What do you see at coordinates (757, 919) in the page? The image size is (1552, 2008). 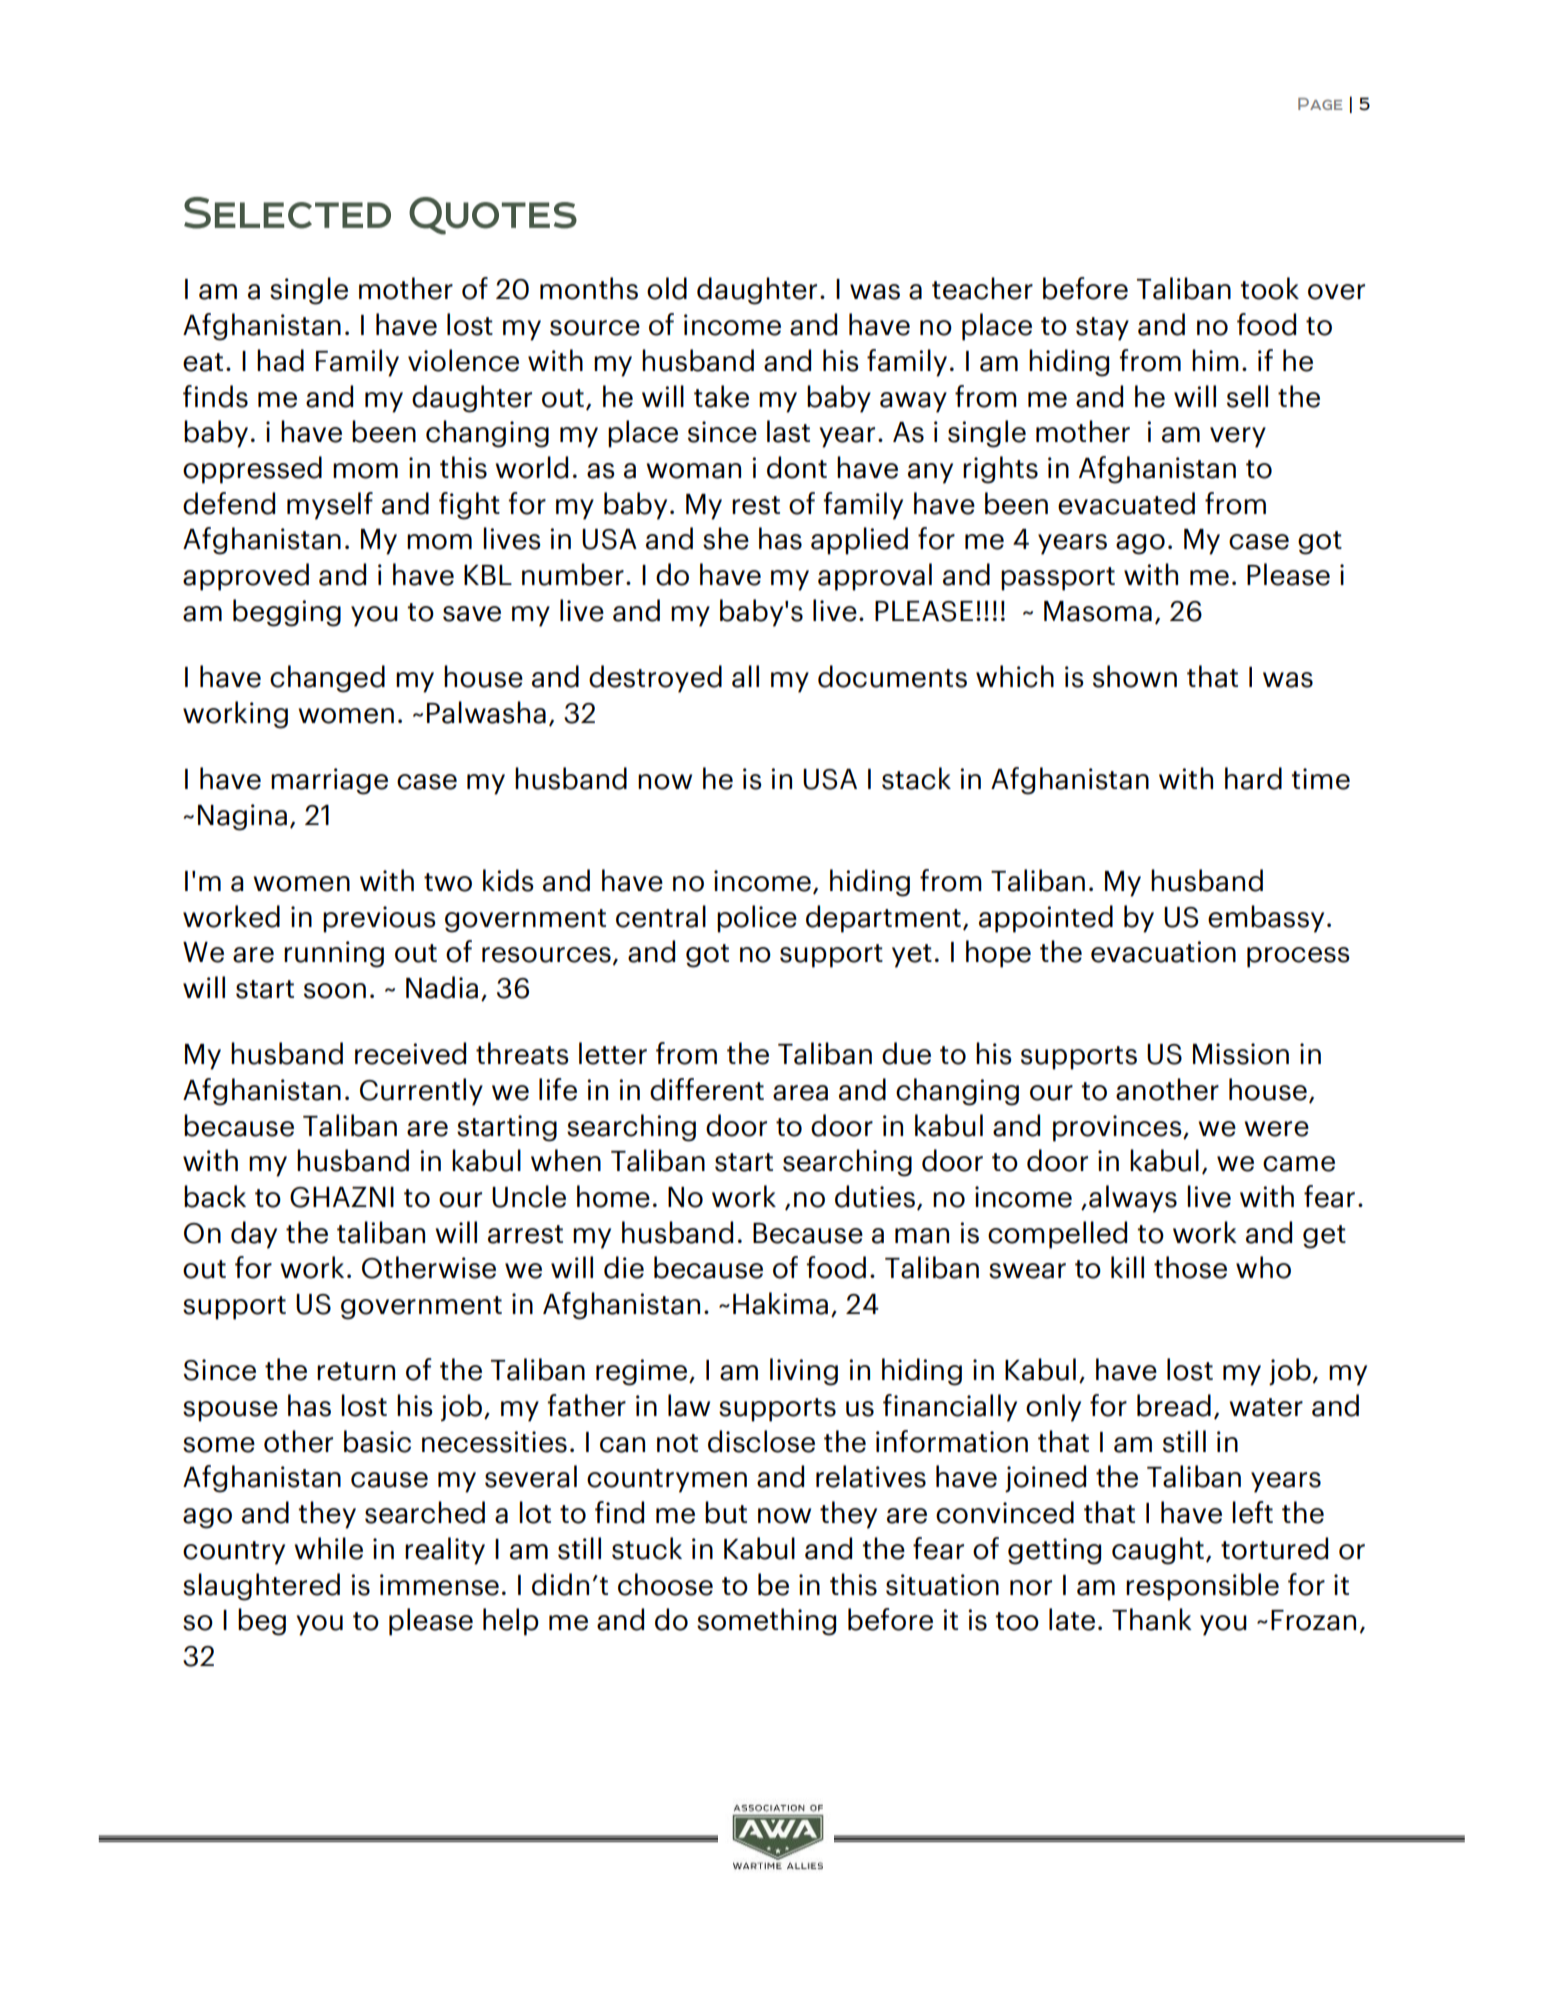 I see `police` at bounding box center [757, 919].
